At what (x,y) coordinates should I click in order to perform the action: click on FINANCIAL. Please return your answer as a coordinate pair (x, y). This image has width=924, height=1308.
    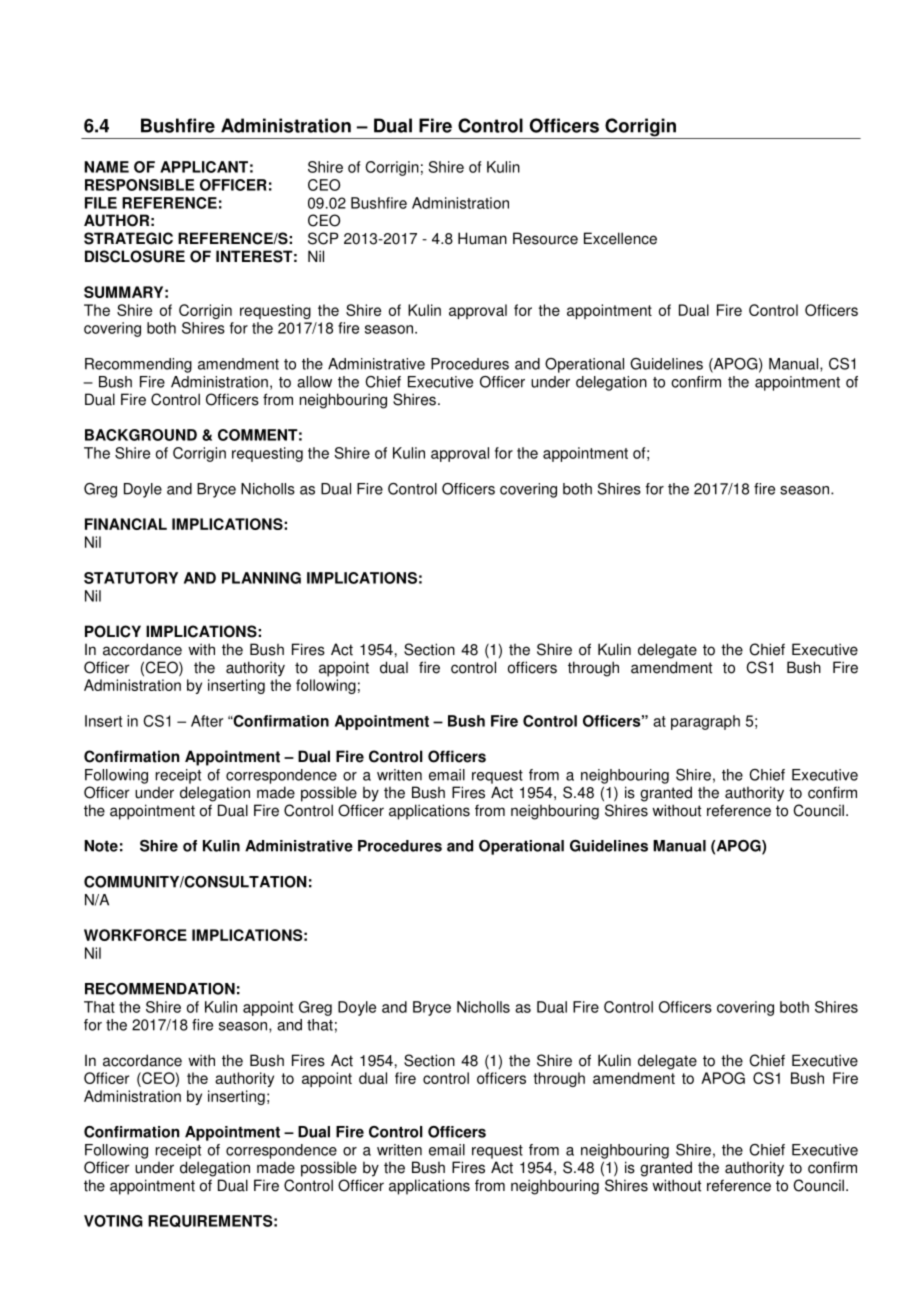
    Looking at the image, I should click on (126, 524).
